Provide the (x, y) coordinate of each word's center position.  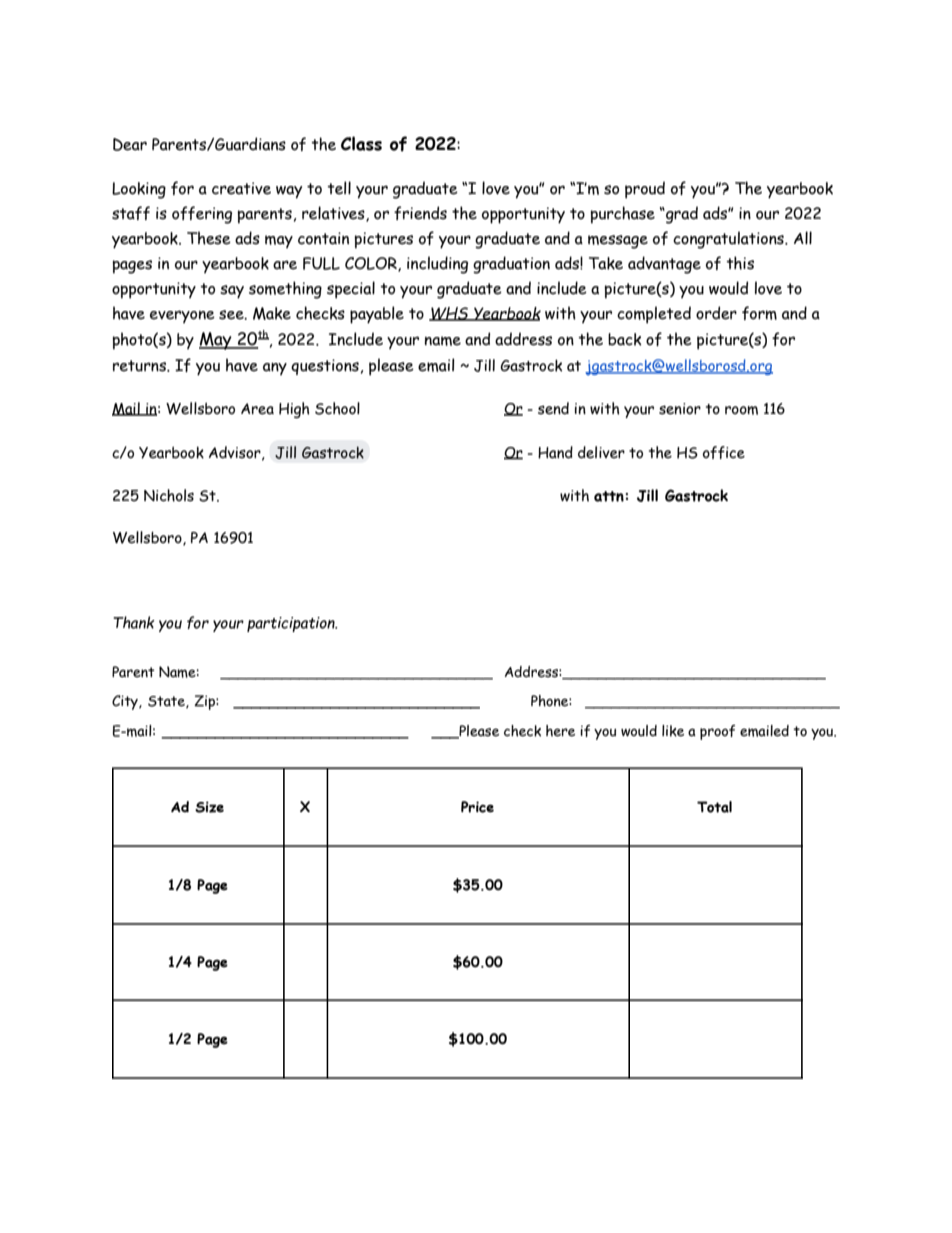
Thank (134, 622)
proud (645, 190)
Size (209, 807)
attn (609, 496)
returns (140, 366)
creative (241, 188)
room (741, 410)
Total (714, 807)
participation (292, 624)
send (553, 408)
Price (477, 807)
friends (420, 213)
